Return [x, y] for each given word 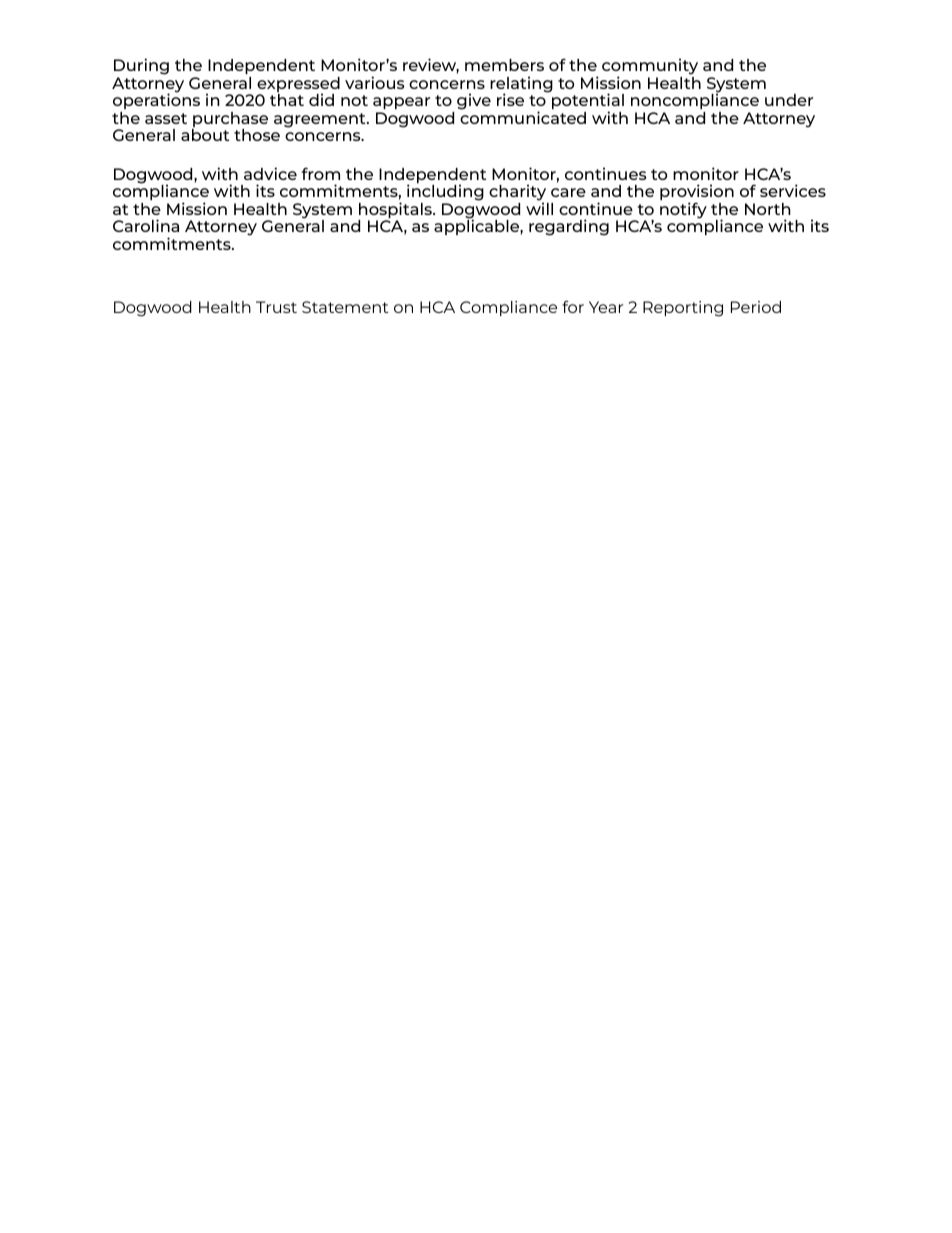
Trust [276, 307]
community [650, 67]
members [504, 65]
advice [270, 173]
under [789, 100]
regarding [569, 227]
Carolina [146, 225]
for [573, 306]
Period [756, 307]
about [205, 135]
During [141, 66]
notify [683, 210]
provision [697, 193]
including [445, 192]
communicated [523, 116]
